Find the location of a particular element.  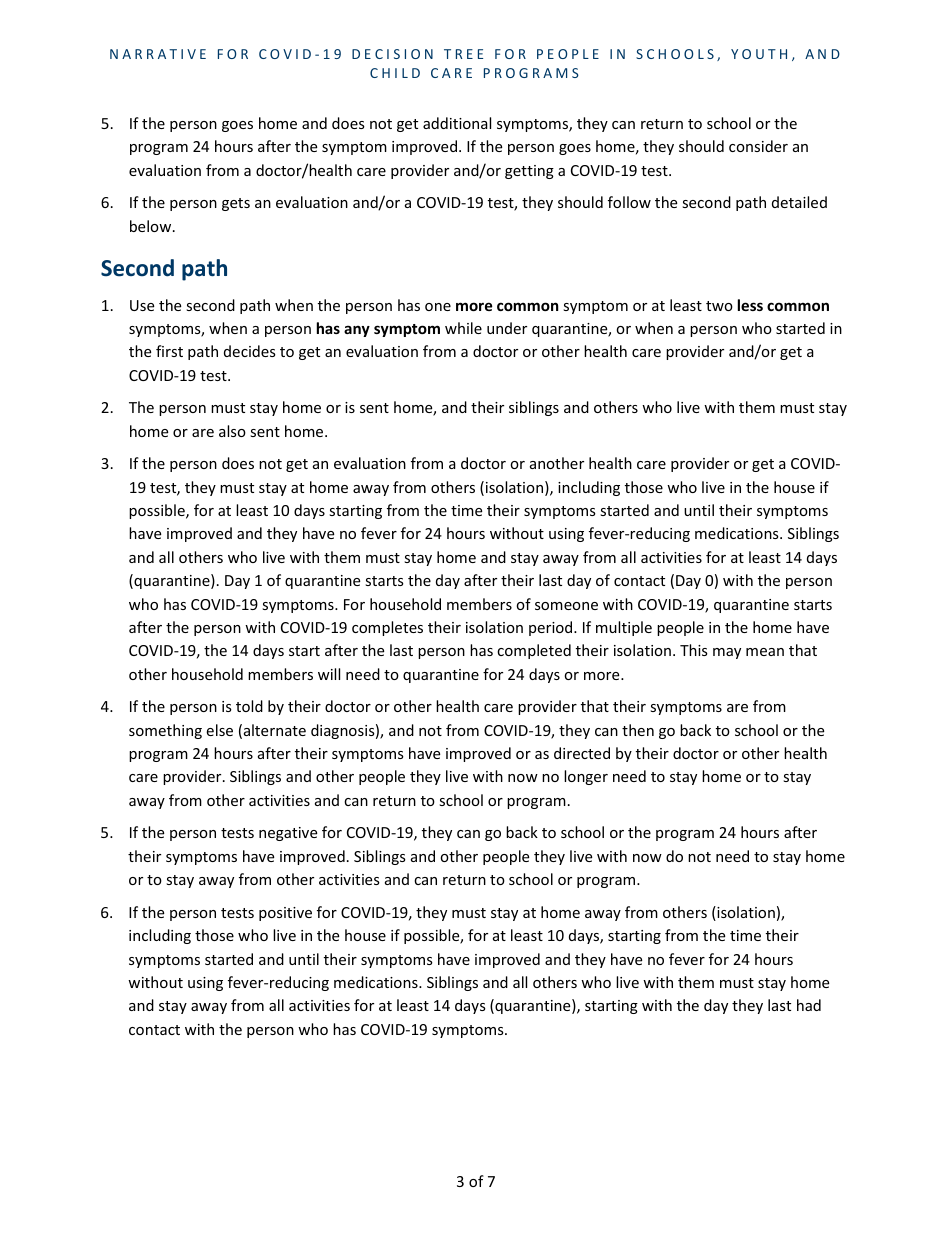

negative is located at coordinates (288, 834).
